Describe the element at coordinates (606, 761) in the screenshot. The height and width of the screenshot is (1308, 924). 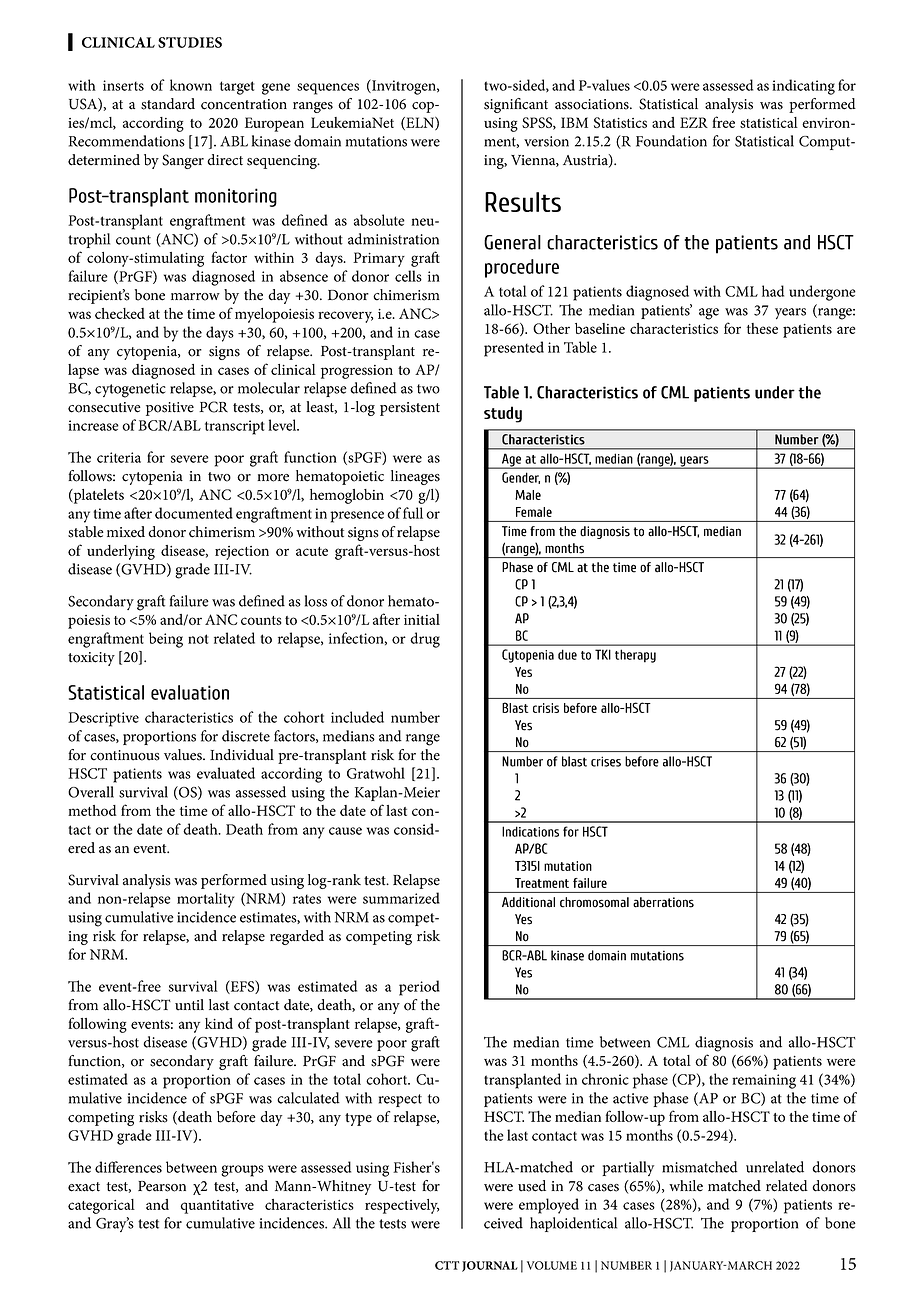
I see `crises` at that location.
